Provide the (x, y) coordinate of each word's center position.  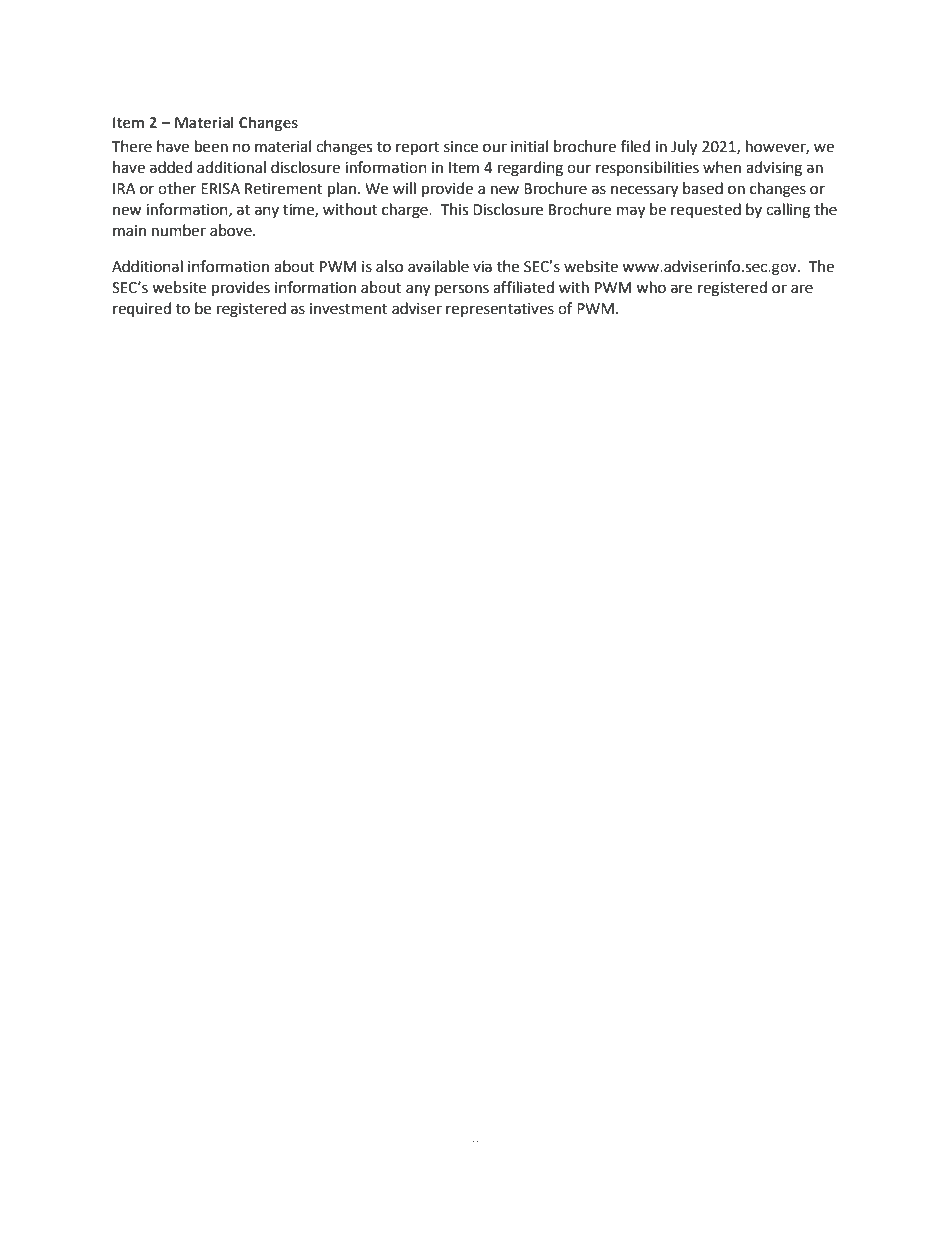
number (179, 230)
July (684, 148)
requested (706, 210)
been (211, 146)
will (404, 188)
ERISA (220, 189)
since (461, 147)
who (651, 287)
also (389, 266)
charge (406, 211)
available (438, 266)
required (142, 310)
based (703, 188)
